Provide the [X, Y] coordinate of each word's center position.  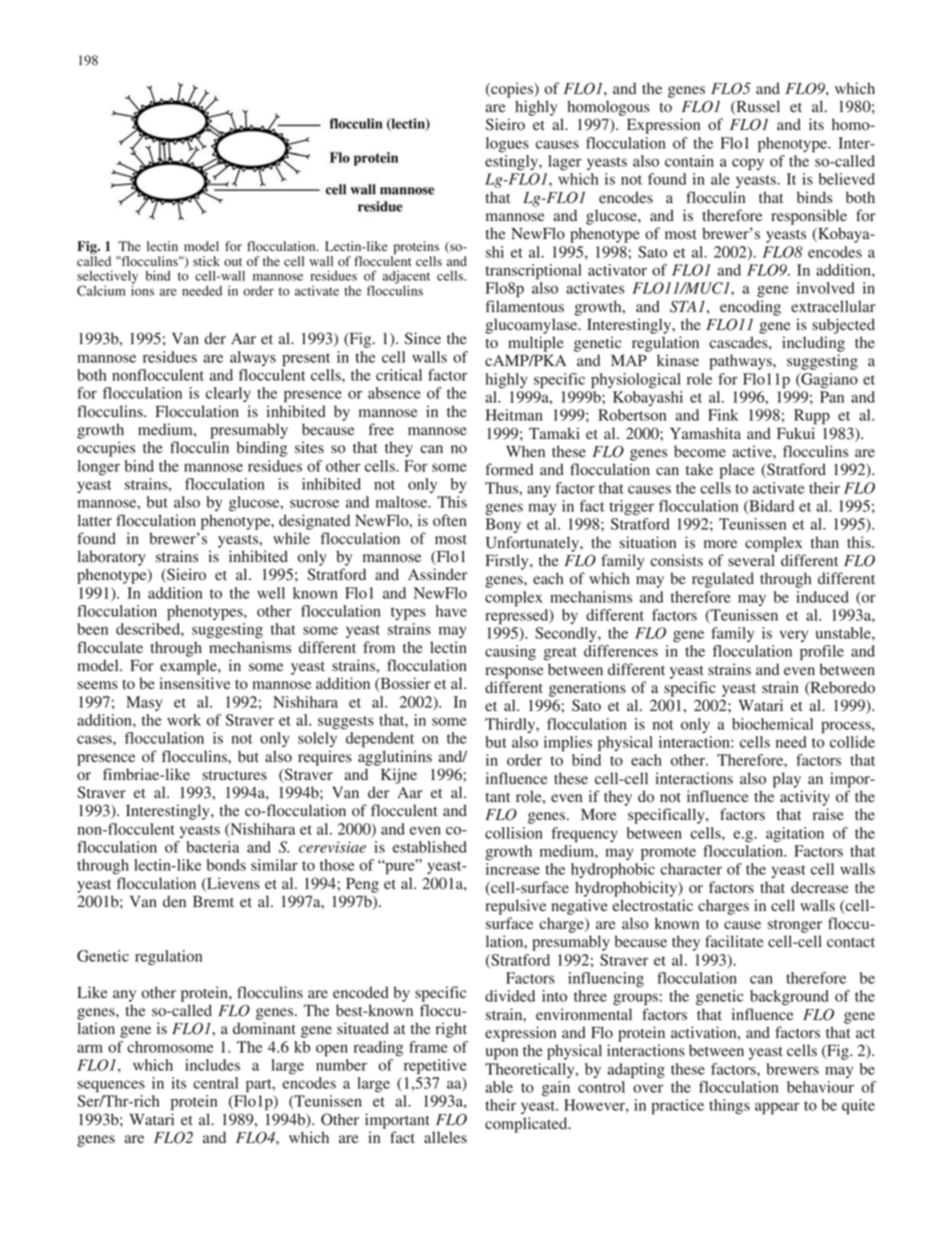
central [215, 1083]
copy [748, 164]
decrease [819, 887]
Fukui [796, 433]
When [525, 451]
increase [513, 869]
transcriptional [533, 271]
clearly [228, 394]
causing [510, 652]
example [189, 667]
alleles [445, 1137]
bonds [226, 865]
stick [206, 261]
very [793, 636]
